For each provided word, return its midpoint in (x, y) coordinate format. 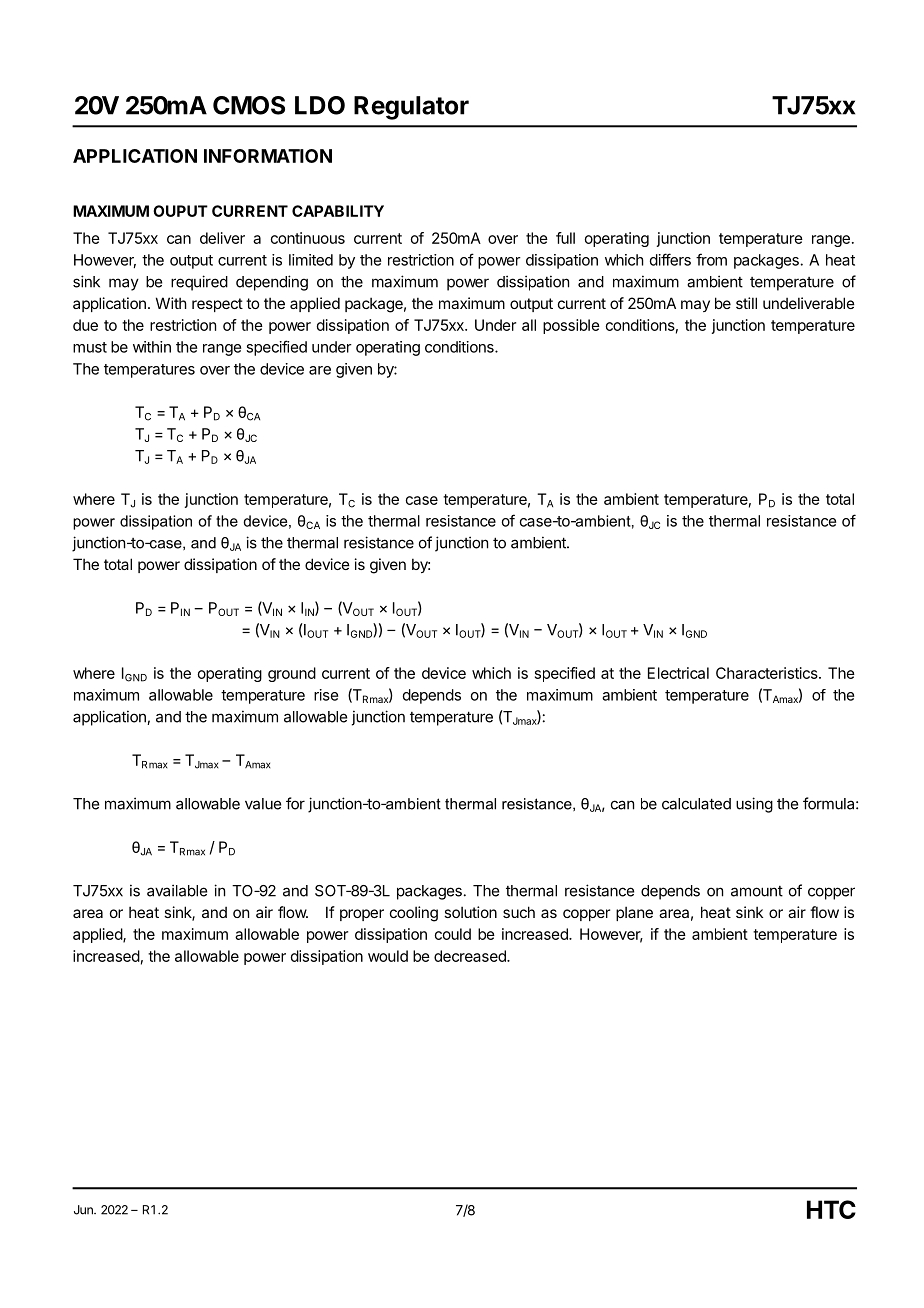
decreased (471, 956)
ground (292, 674)
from (711, 259)
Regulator (411, 108)
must (90, 347)
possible (571, 326)
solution (470, 912)
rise (326, 695)
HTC (831, 1209)
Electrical (678, 673)
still (746, 303)
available (177, 890)
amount (757, 891)
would (388, 956)
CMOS (249, 105)
